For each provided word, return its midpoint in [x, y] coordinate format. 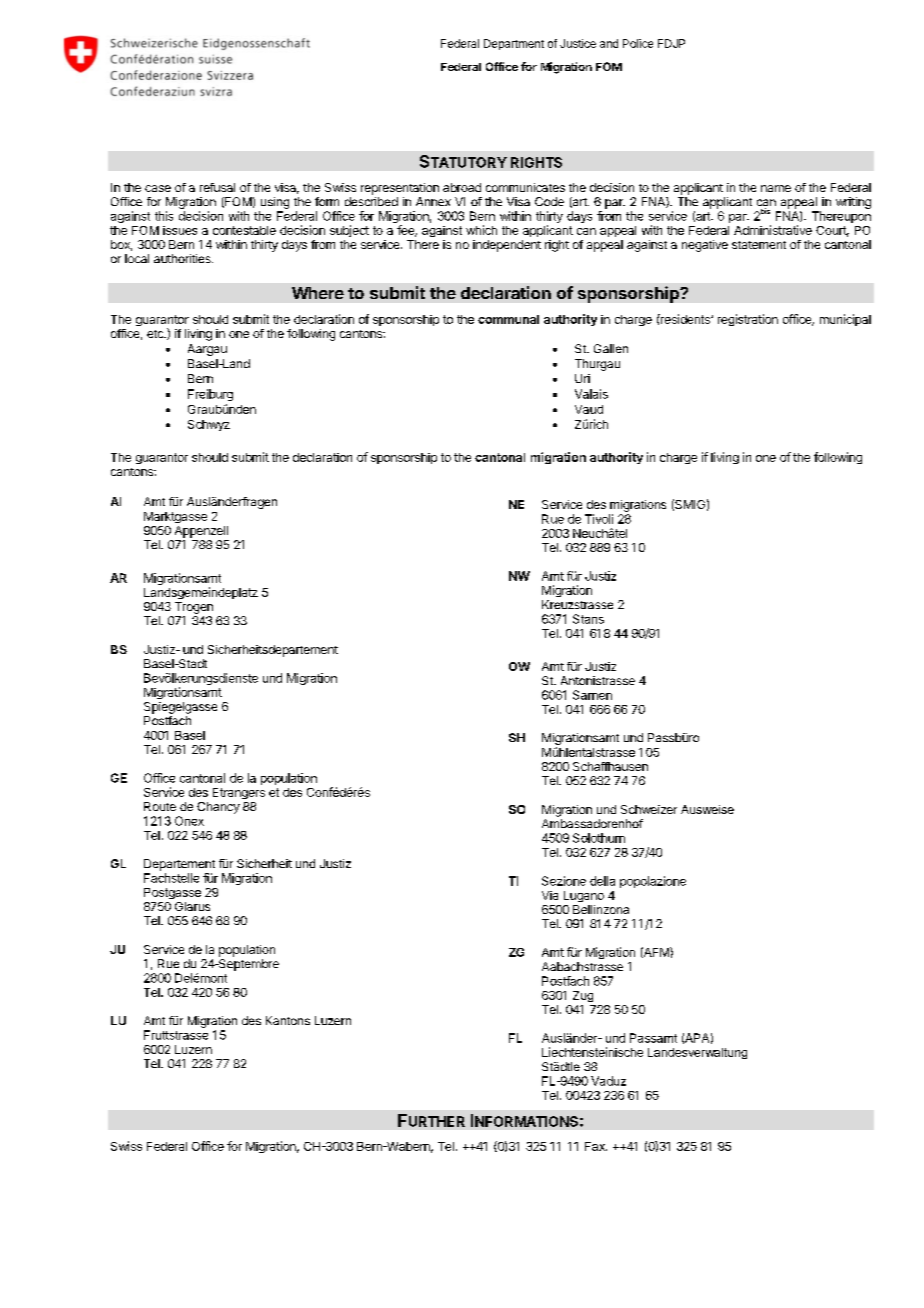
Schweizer [649, 809]
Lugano [584, 896]
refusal [217, 187]
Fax [596, 1146]
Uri [582, 378]
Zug [583, 996]
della [602, 881]
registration [748, 320]
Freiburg [210, 395]
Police [638, 43]
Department [514, 44]
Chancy [218, 808]
